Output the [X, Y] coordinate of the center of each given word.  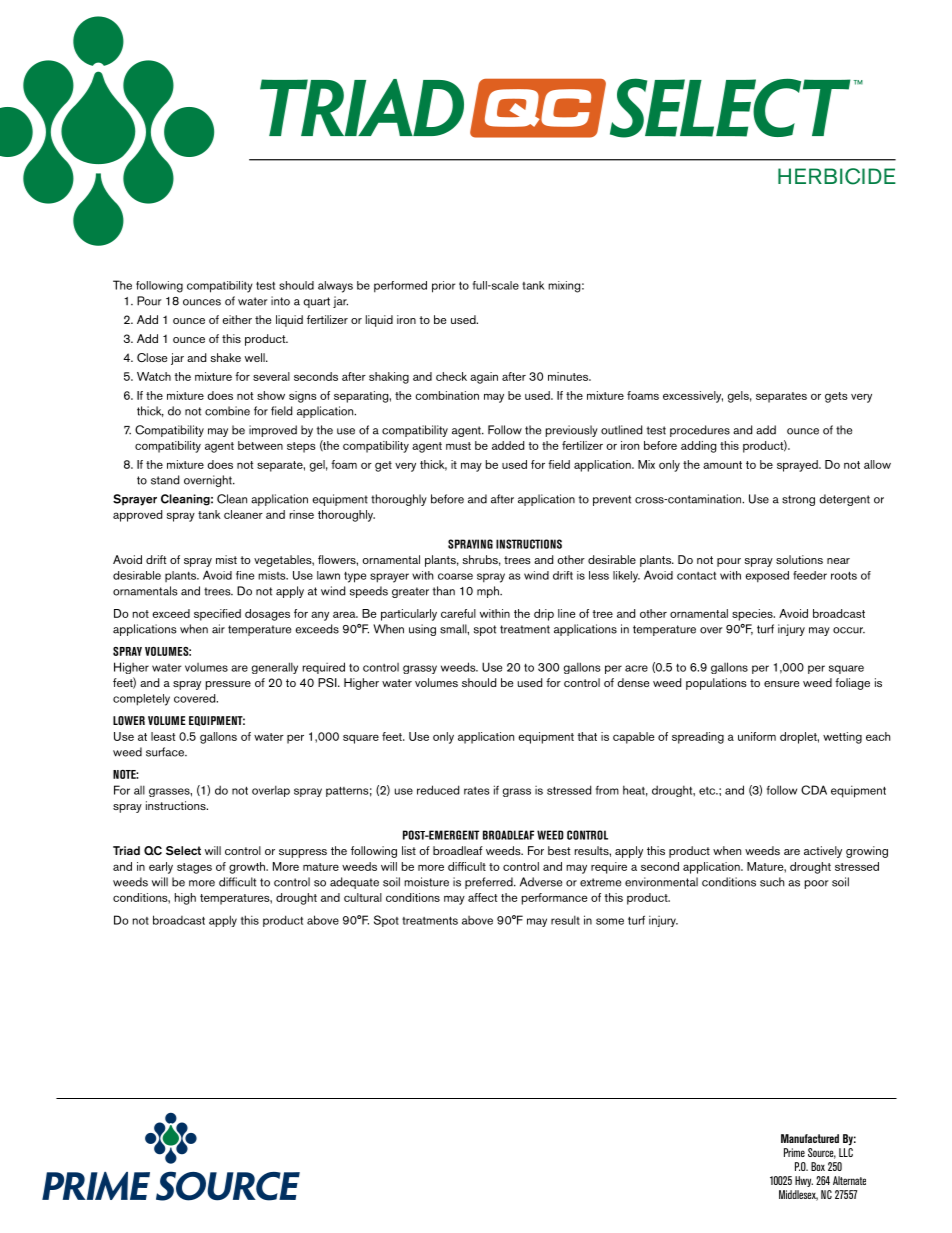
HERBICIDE [837, 176]
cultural [363, 897]
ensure [781, 684]
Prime [794, 1152]
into [280, 301]
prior [444, 287]
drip [544, 615]
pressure [228, 685]
